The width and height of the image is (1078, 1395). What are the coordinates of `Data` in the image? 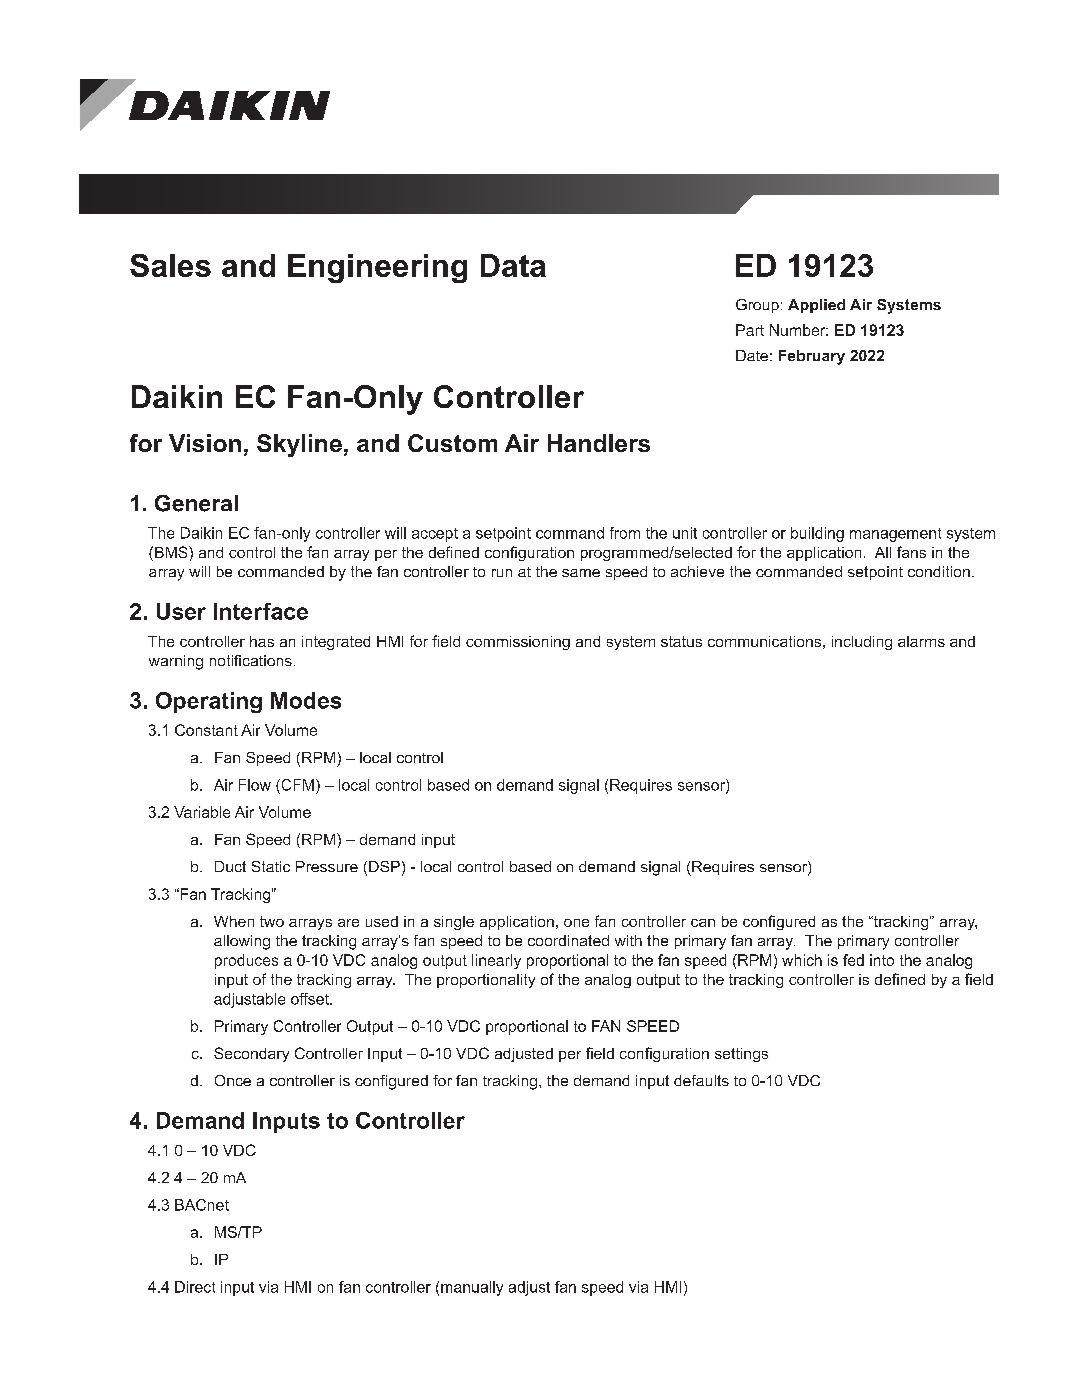 It's located at (513, 265).
